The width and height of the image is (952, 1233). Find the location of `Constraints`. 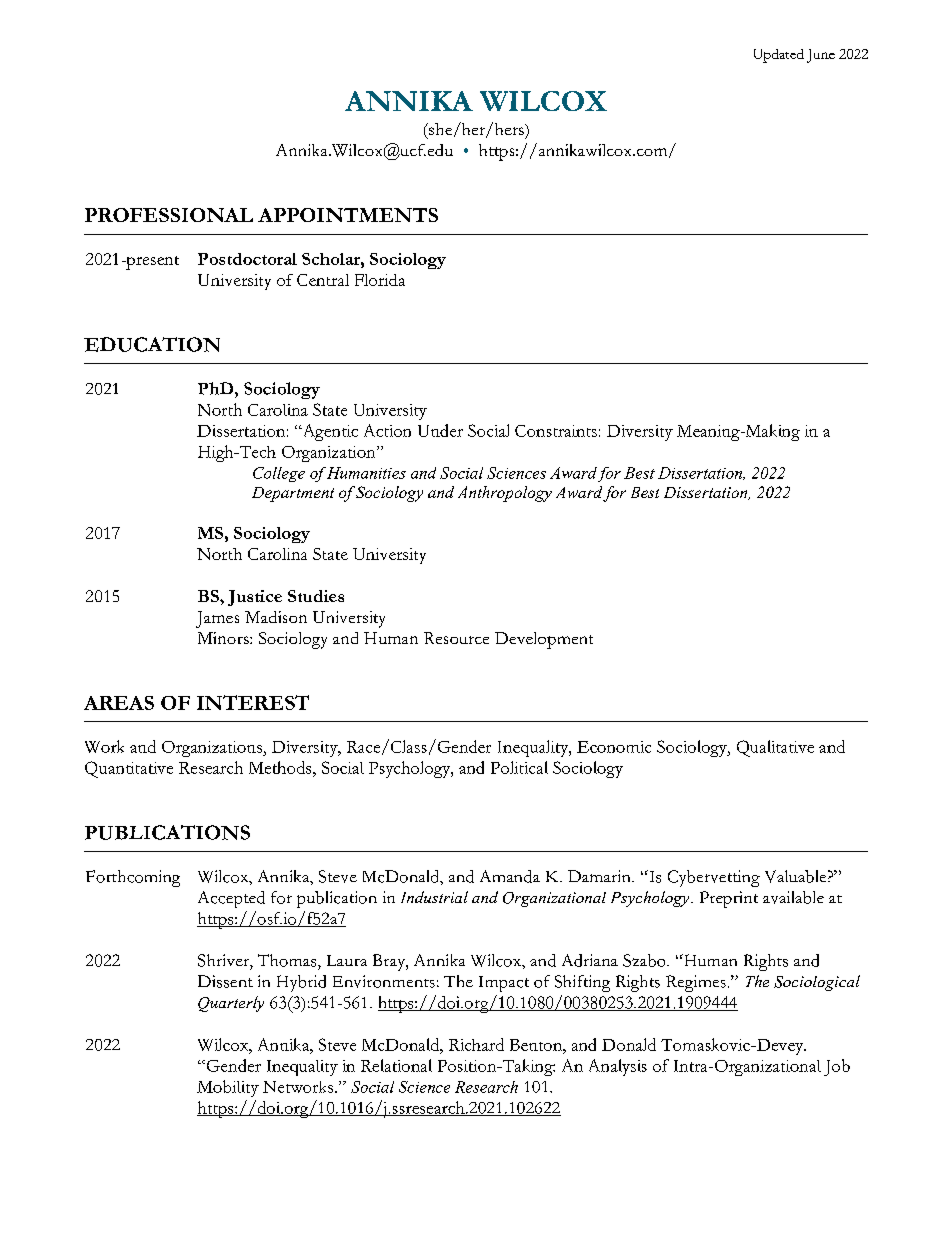

Constraints is located at coordinates (556, 431).
